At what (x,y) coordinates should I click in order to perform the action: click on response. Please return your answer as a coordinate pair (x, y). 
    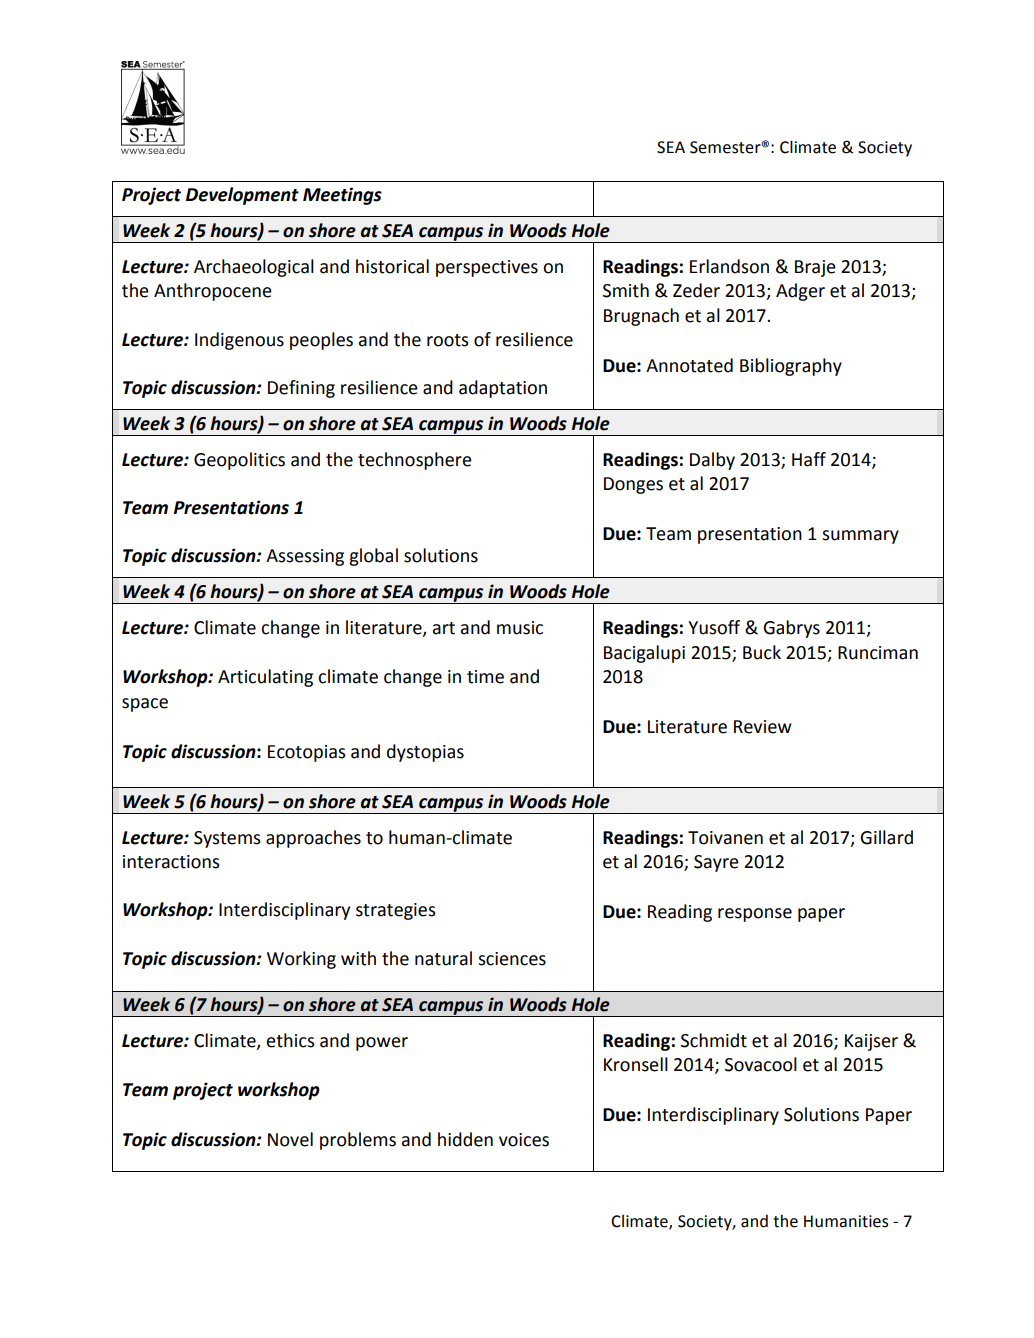
    Looking at the image, I should click on (755, 915).
